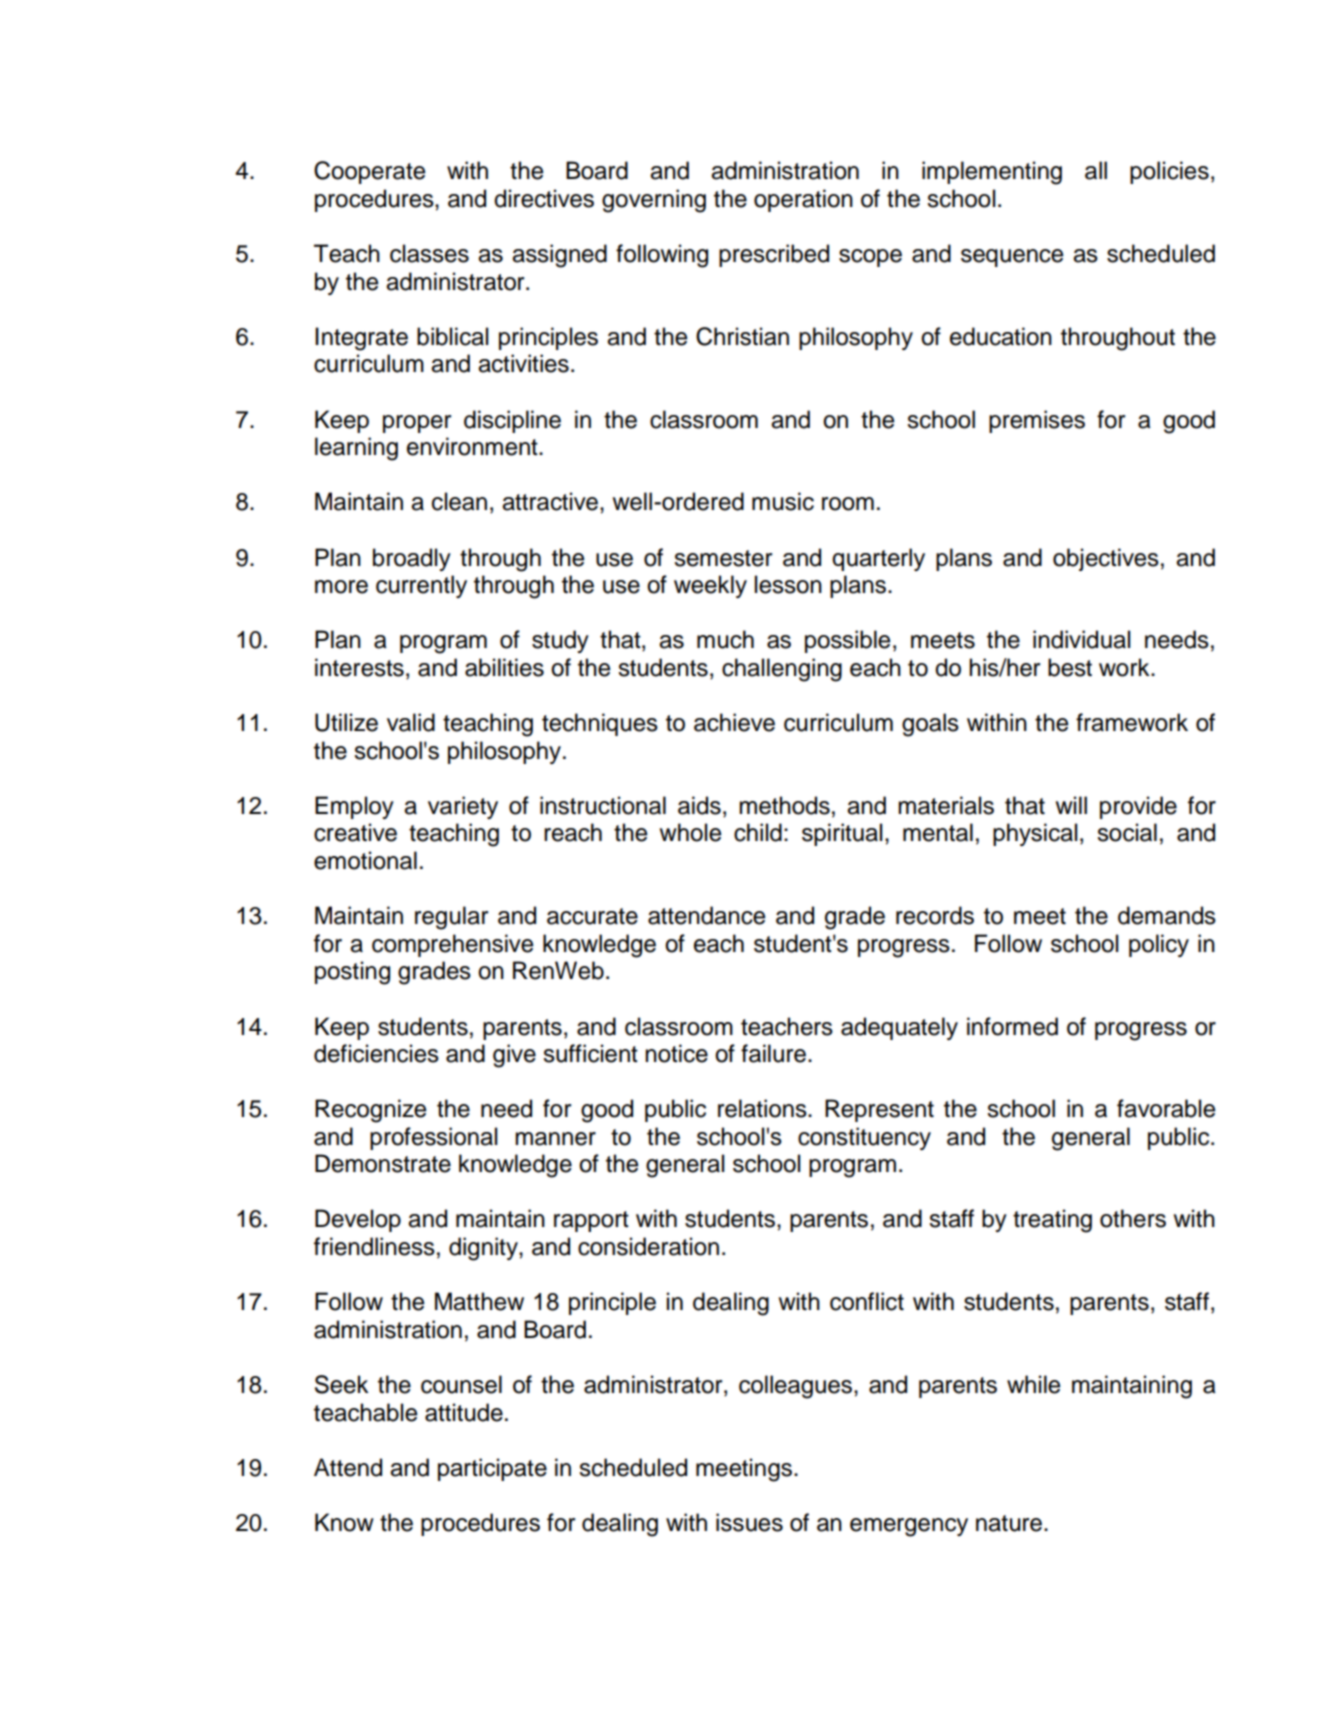 The height and width of the screenshot is (1727, 1334). Describe the element at coordinates (758, 832) in the screenshot. I see `child` at that location.
